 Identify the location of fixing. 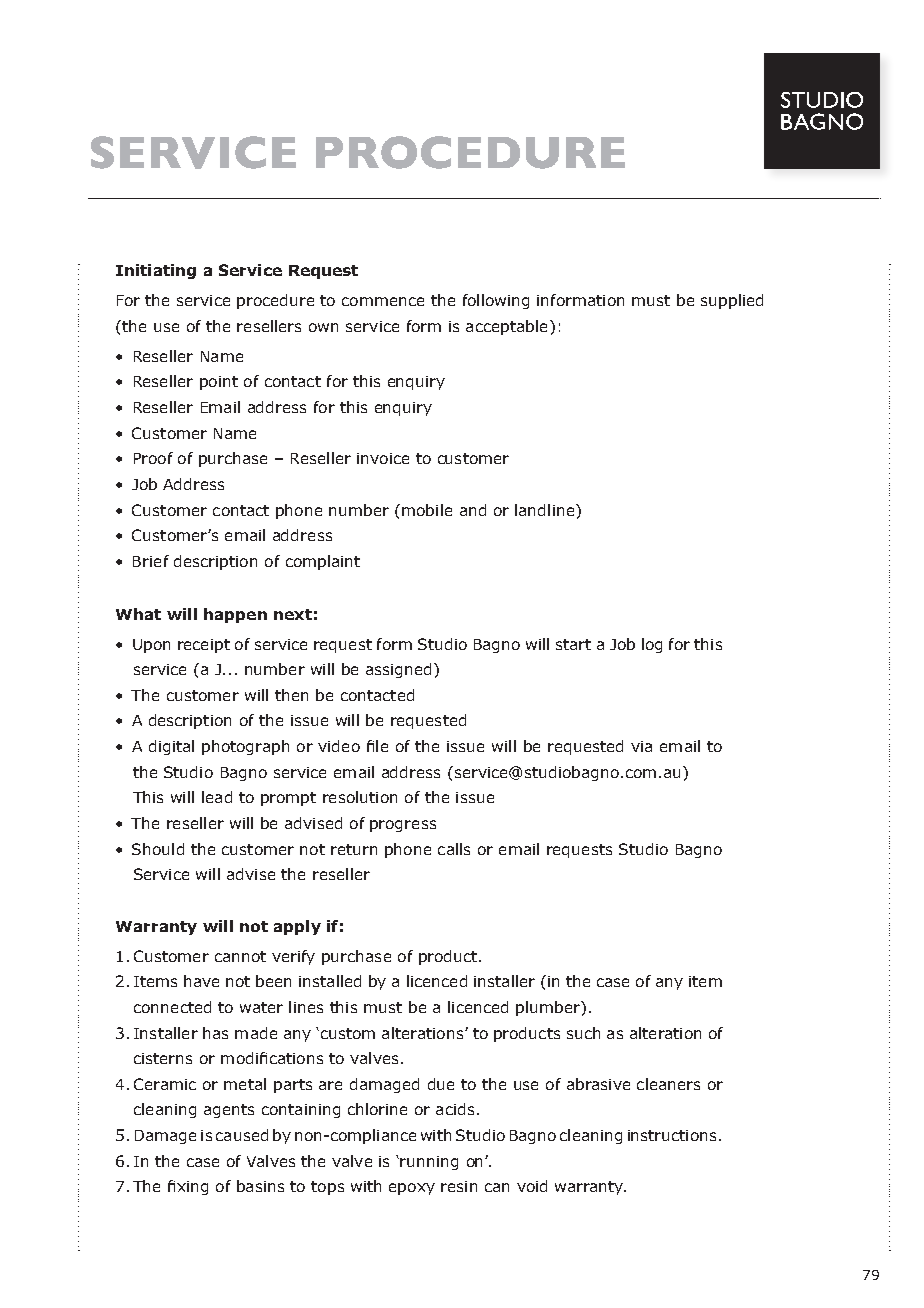
(188, 1187).
